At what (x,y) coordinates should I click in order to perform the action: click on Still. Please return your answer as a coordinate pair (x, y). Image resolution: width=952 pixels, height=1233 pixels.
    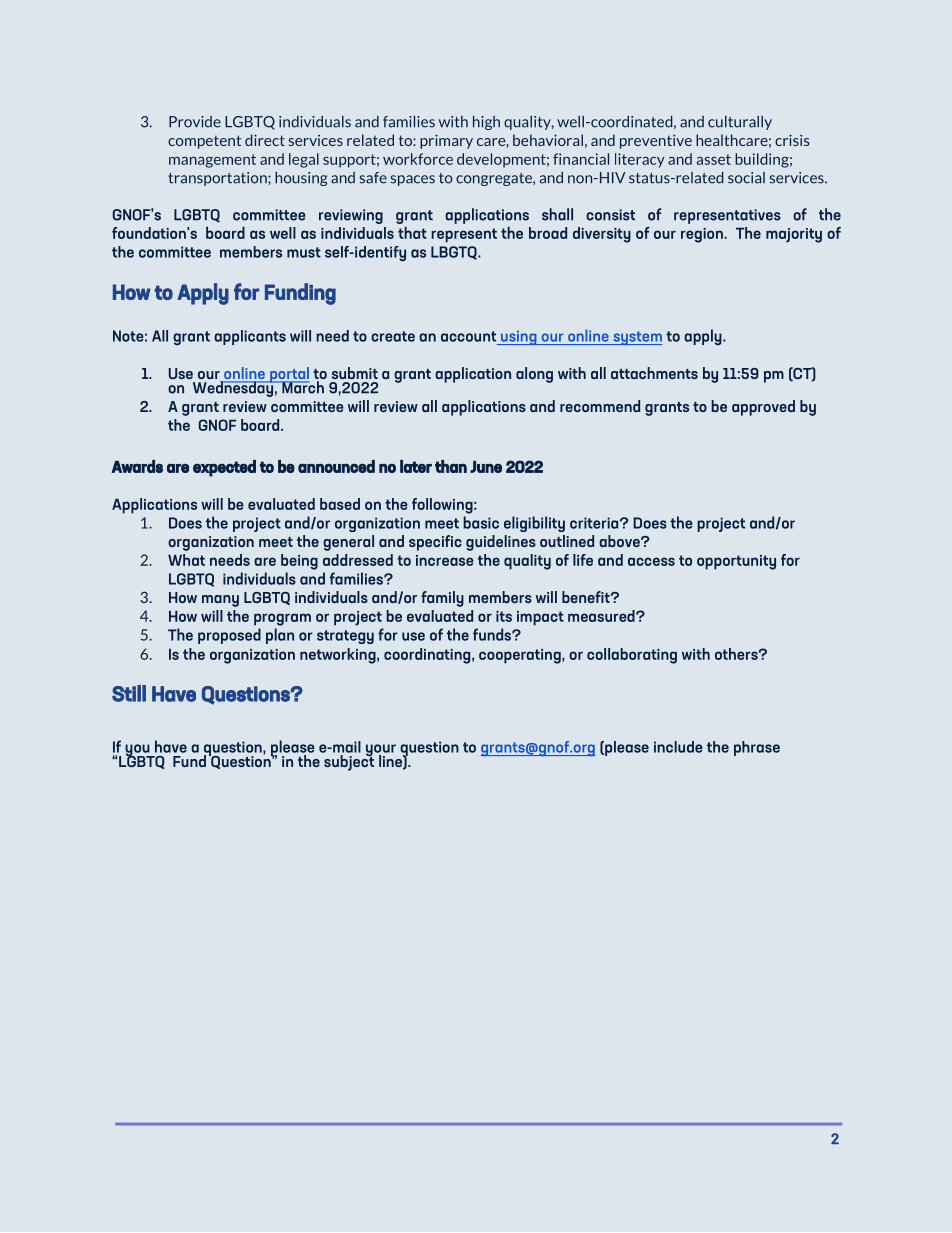
    Looking at the image, I should click on (129, 693).
